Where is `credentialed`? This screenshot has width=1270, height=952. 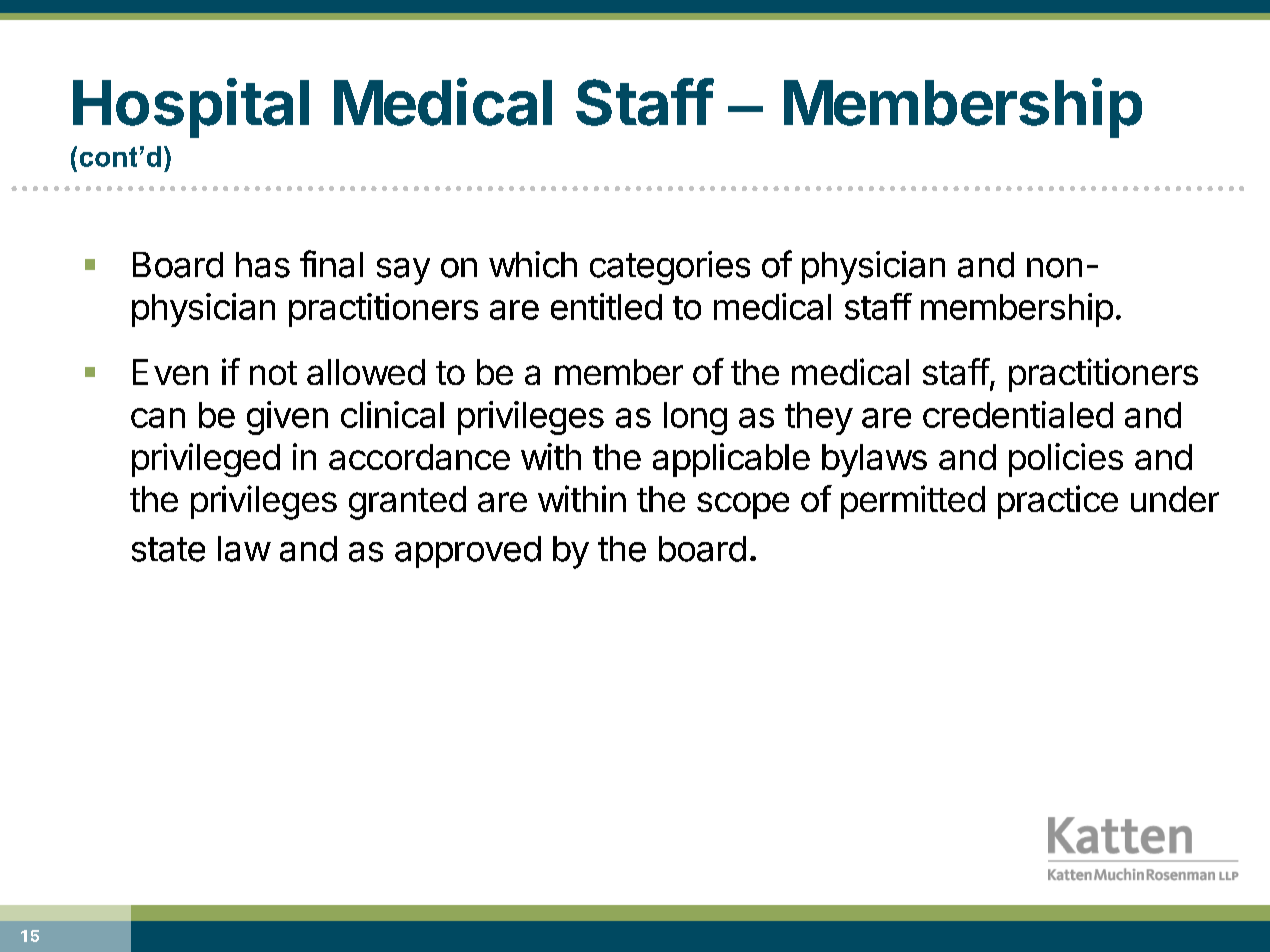 credentialed is located at coordinates (1018, 414).
